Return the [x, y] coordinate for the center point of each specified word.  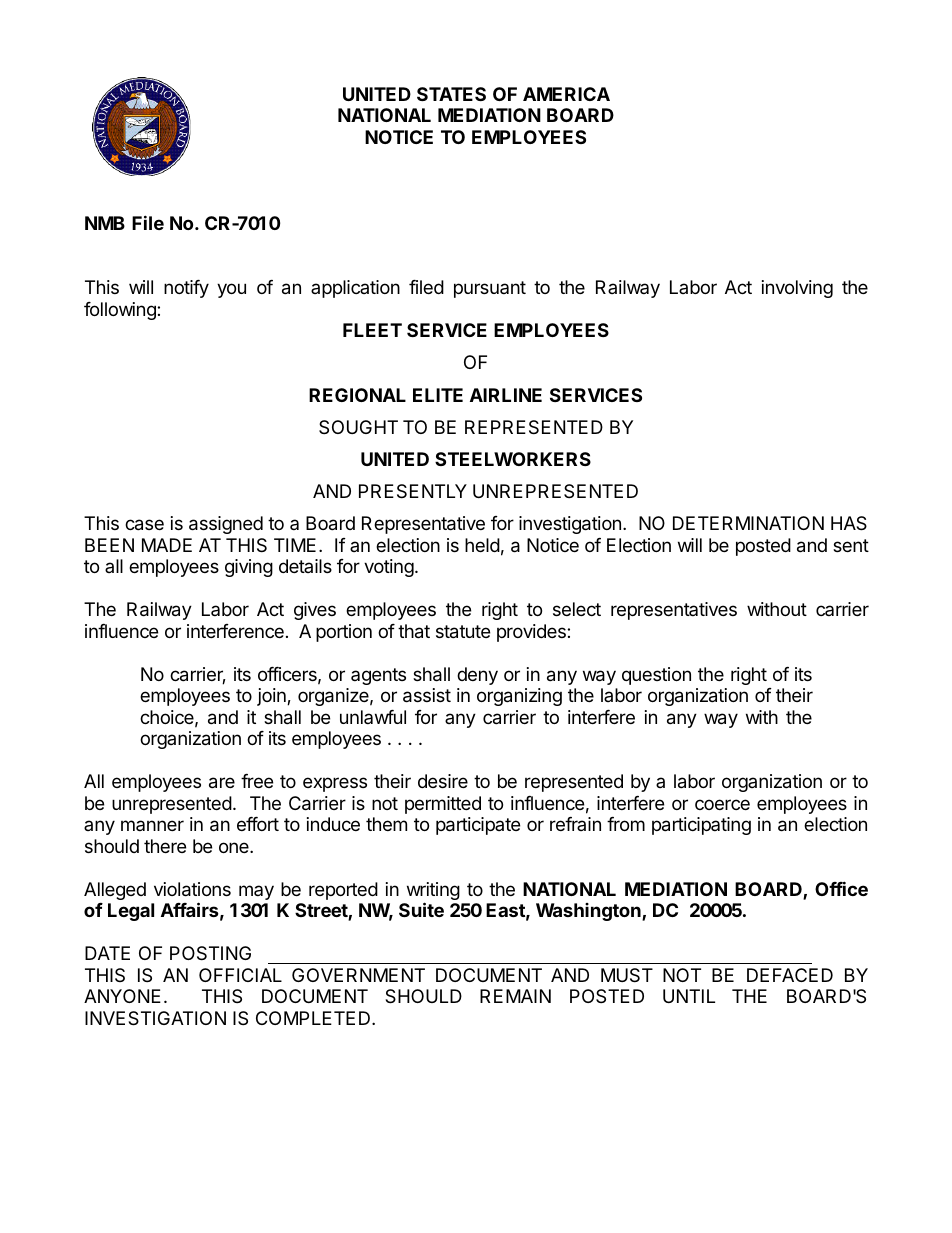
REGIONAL [357, 395]
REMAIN [515, 996]
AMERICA [566, 94]
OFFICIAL [240, 975]
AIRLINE [506, 395]
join [272, 697]
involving [797, 289]
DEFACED [790, 975]
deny [477, 676]
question [656, 676]
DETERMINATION [748, 523]
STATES [451, 94]
